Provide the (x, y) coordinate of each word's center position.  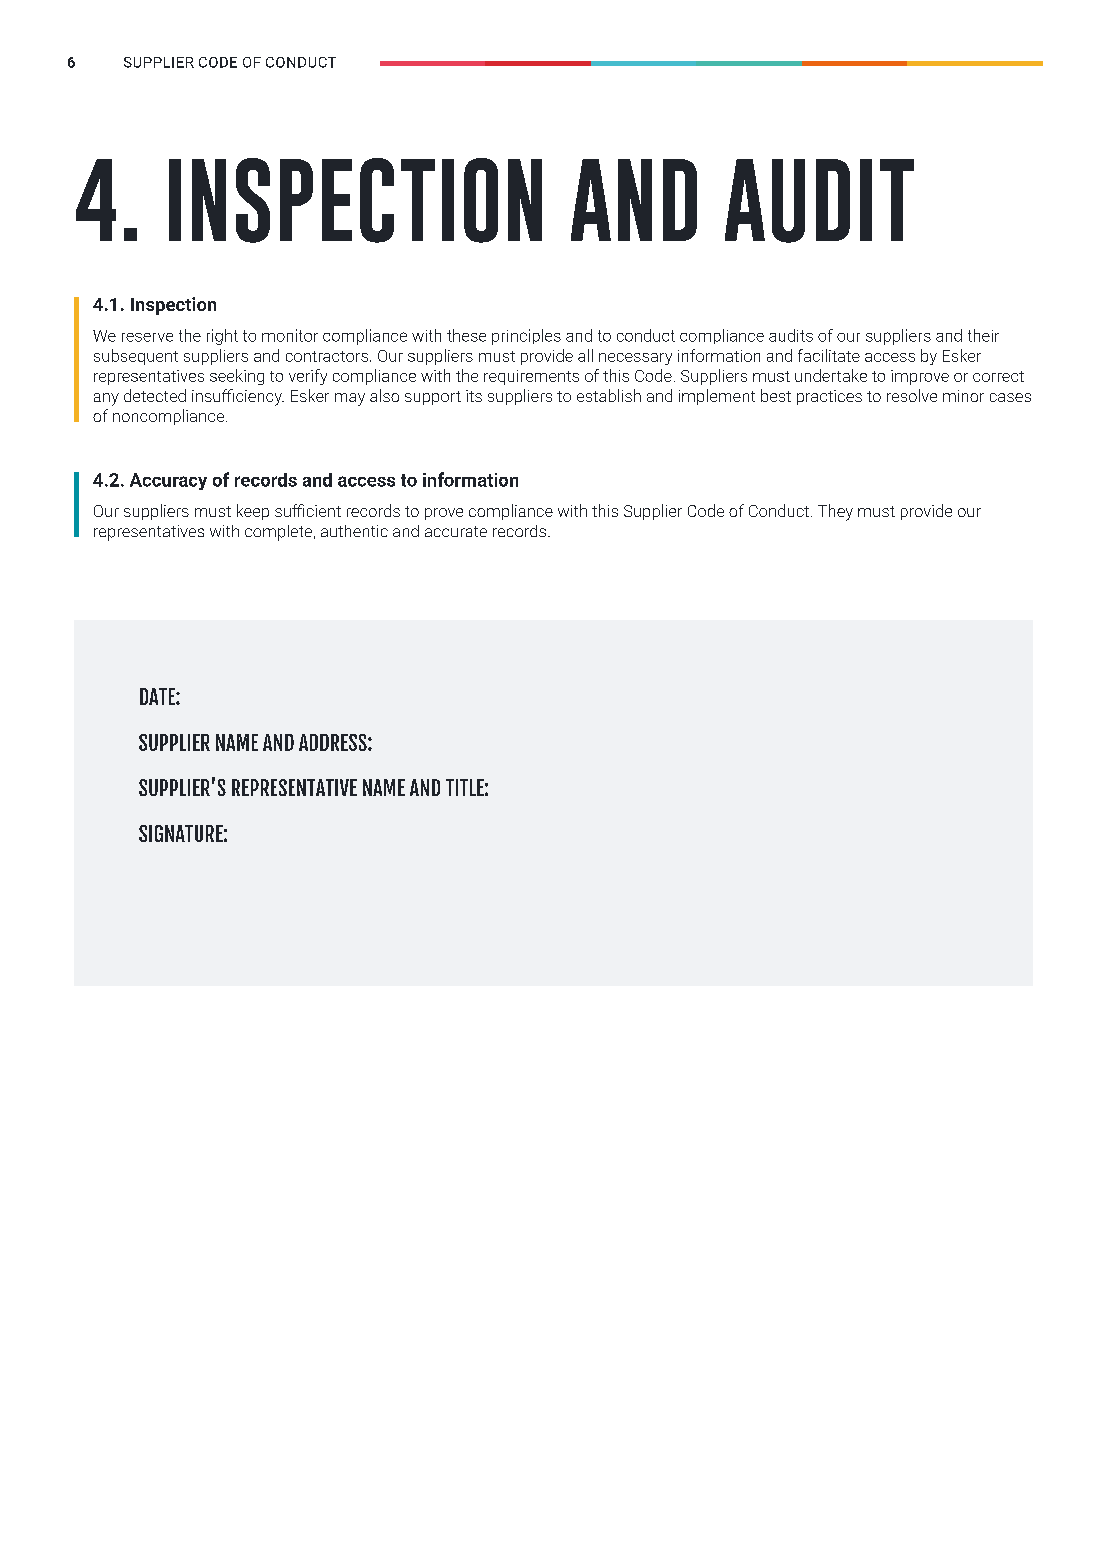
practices (829, 397)
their (983, 335)
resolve (912, 395)
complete (280, 533)
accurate (456, 531)
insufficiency (238, 397)
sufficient (308, 510)
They (835, 512)
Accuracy (168, 481)
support (433, 398)
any (106, 399)
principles (526, 337)
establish (609, 395)
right (222, 337)
